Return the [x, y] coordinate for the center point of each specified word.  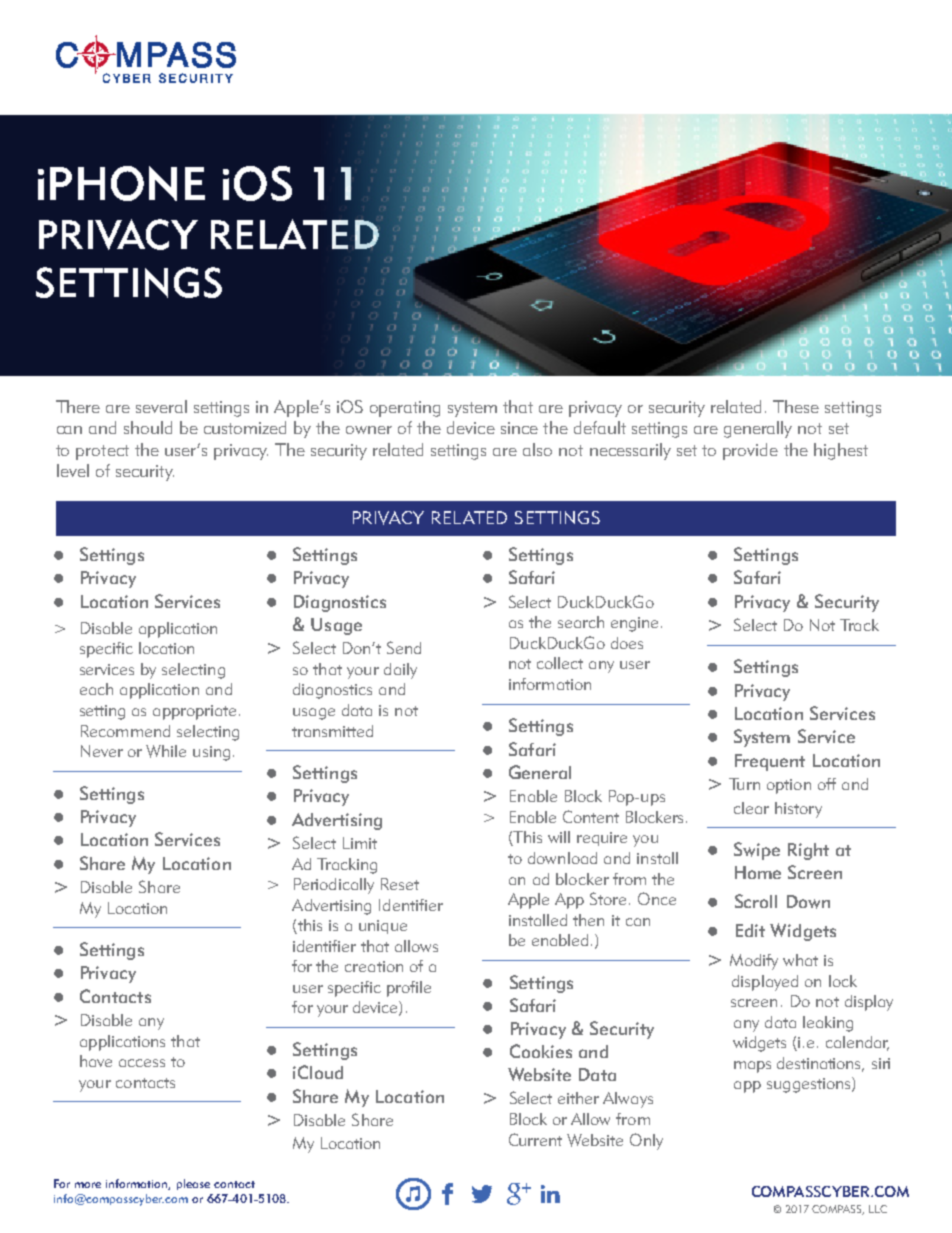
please [193, 1184]
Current [535, 1139]
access [142, 1063]
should [148, 427]
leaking [828, 1024]
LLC [878, 1209]
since [519, 428]
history [798, 810]
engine [634, 624]
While [166, 751]
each [96, 689]
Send [404, 647]
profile [409, 989]
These [796, 406]
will [559, 837]
